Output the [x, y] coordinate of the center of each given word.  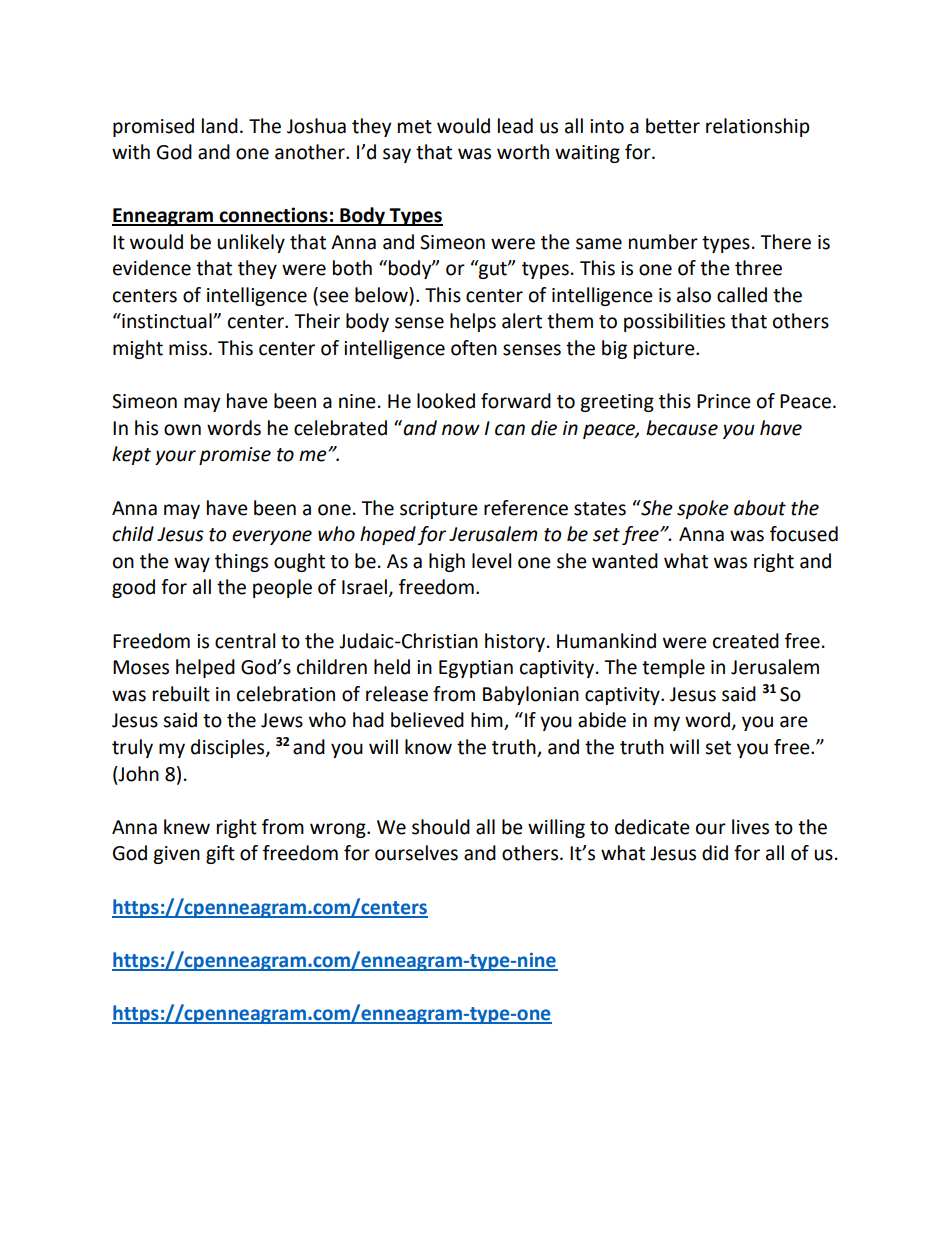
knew [187, 827]
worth [523, 152]
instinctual [167, 321]
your [175, 457]
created [746, 641]
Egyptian [476, 669]
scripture [439, 510]
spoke [703, 509]
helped [205, 668]
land [220, 126]
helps [473, 322]
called [742, 295]
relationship [758, 127]
